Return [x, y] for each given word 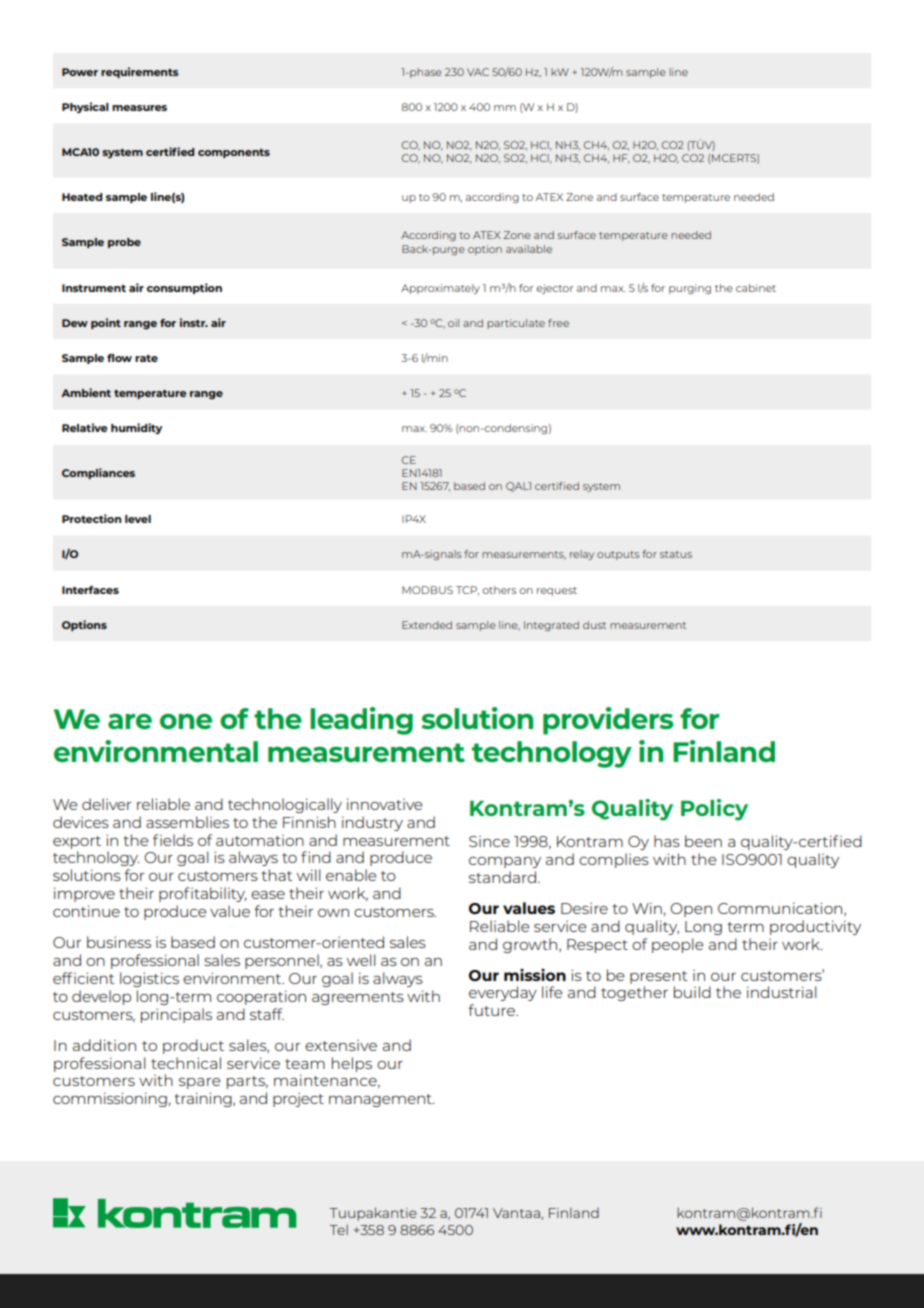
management [381, 1100]
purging [690, 289]
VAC [478, 72]
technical [186, 1063]
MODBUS [427, 590]
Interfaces [90, 590]
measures [139, 108]
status [676, 554]
